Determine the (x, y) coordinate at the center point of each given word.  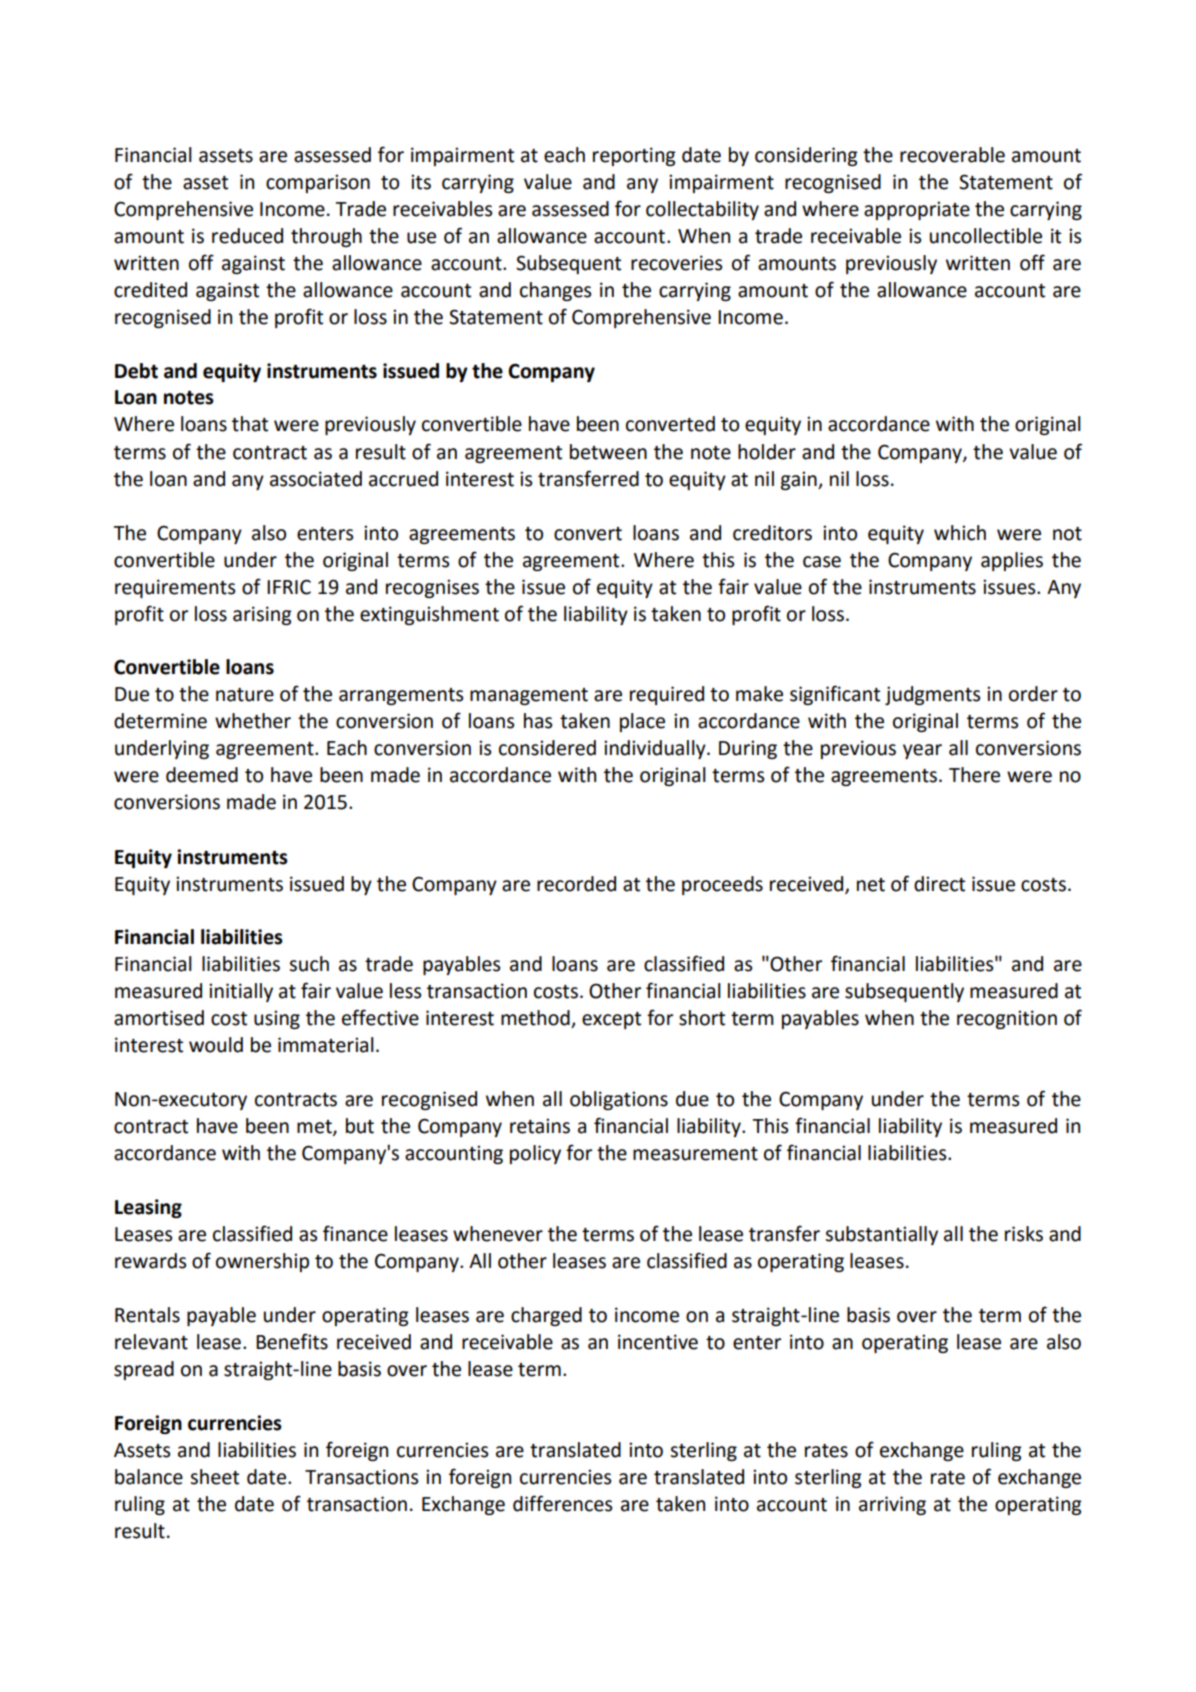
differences (562, 1503)
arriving (892, 1505)
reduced (247, 236)
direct (939, 884)
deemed (202, 775)
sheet (214, 1477)
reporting (634, 156)
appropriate (917, 210)
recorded (576, 884)
